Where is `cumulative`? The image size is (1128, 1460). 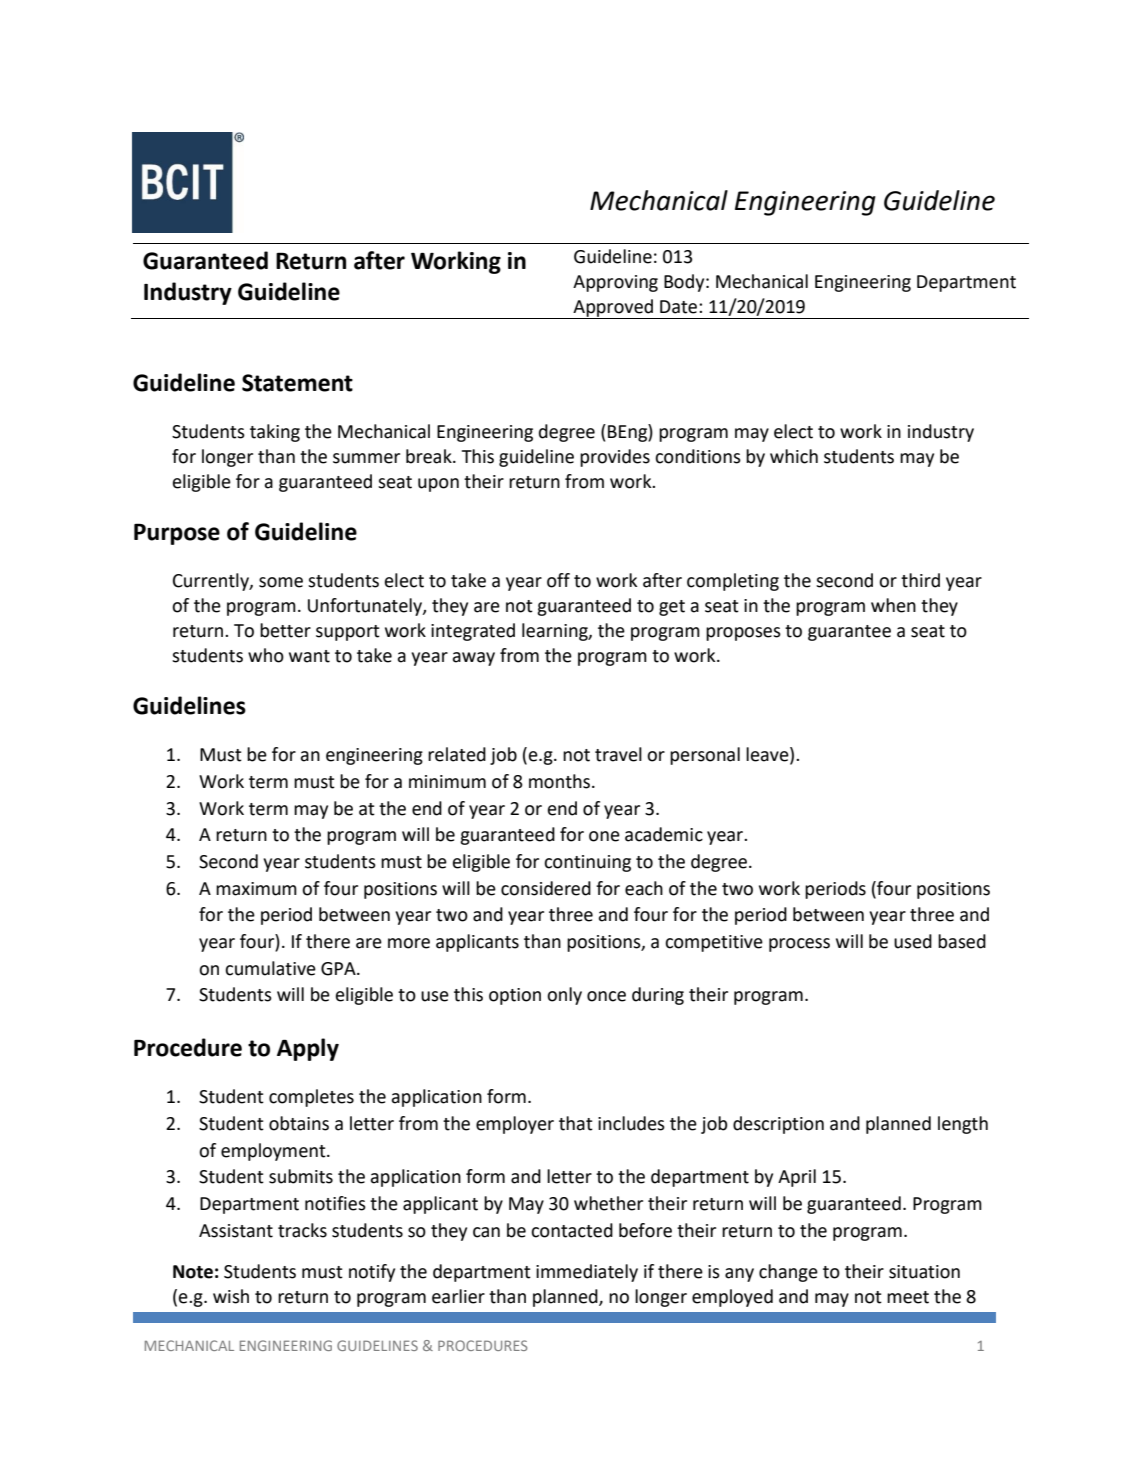
cumulative is located at coordinates (270, 968).
